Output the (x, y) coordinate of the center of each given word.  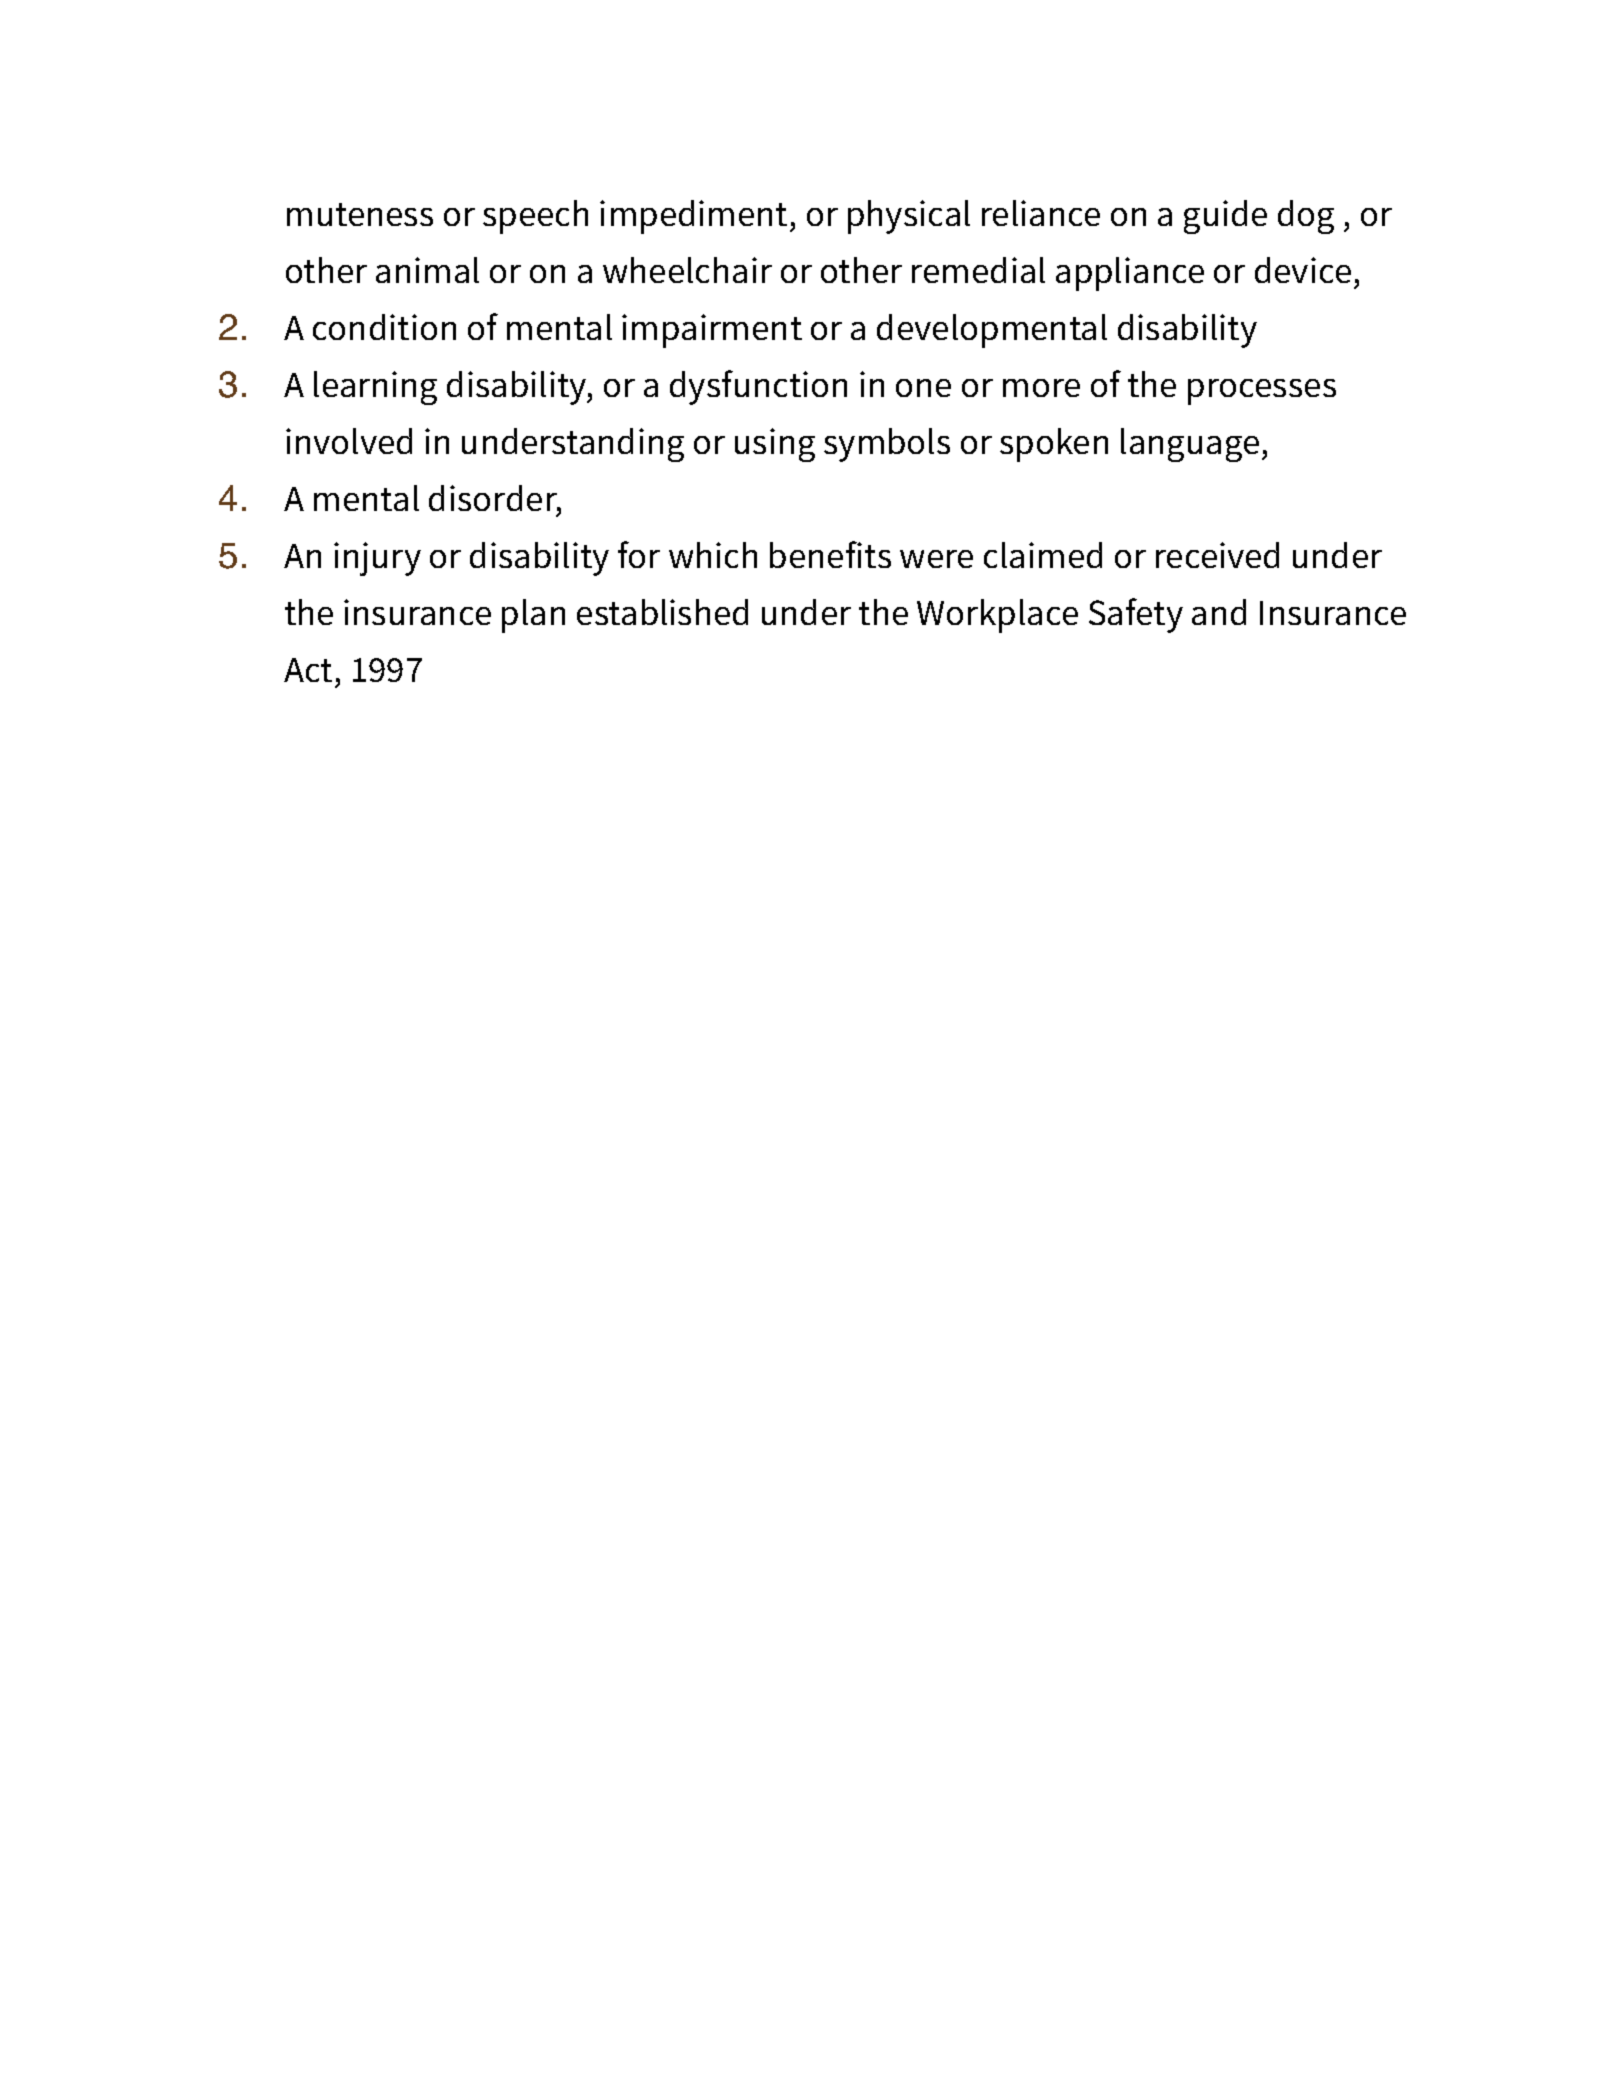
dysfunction (758, 387)
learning (375, 388)
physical (909, 217)
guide (1225, 217)
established (662, 612)
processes (1262, 392)
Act (308, 670)
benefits (830, 554)
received (1217, 555)
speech (535, 217)
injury (377, 559)
